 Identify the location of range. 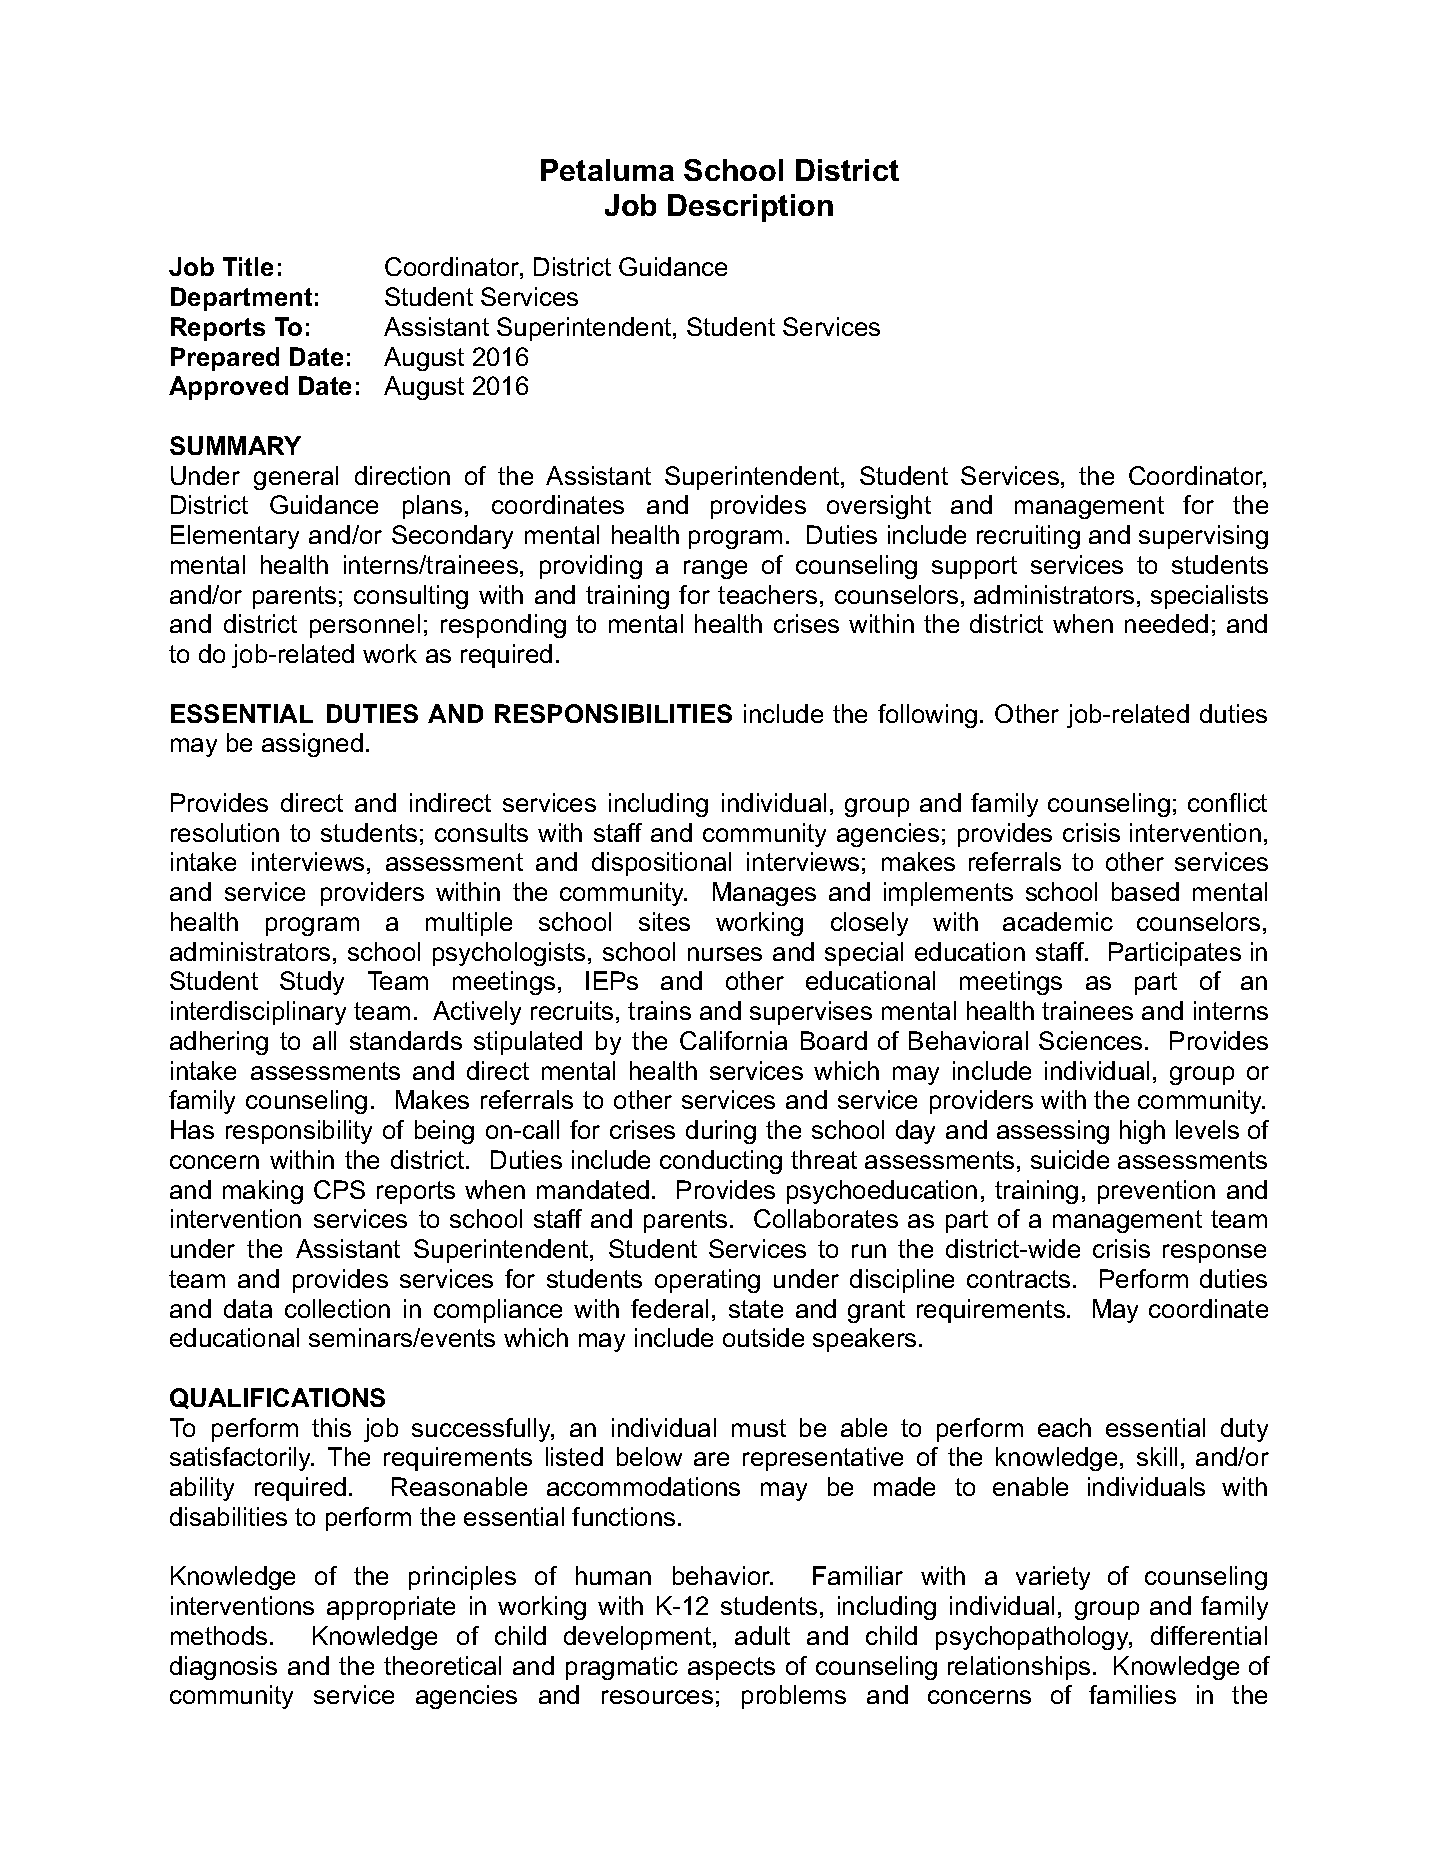
(715, 569).
